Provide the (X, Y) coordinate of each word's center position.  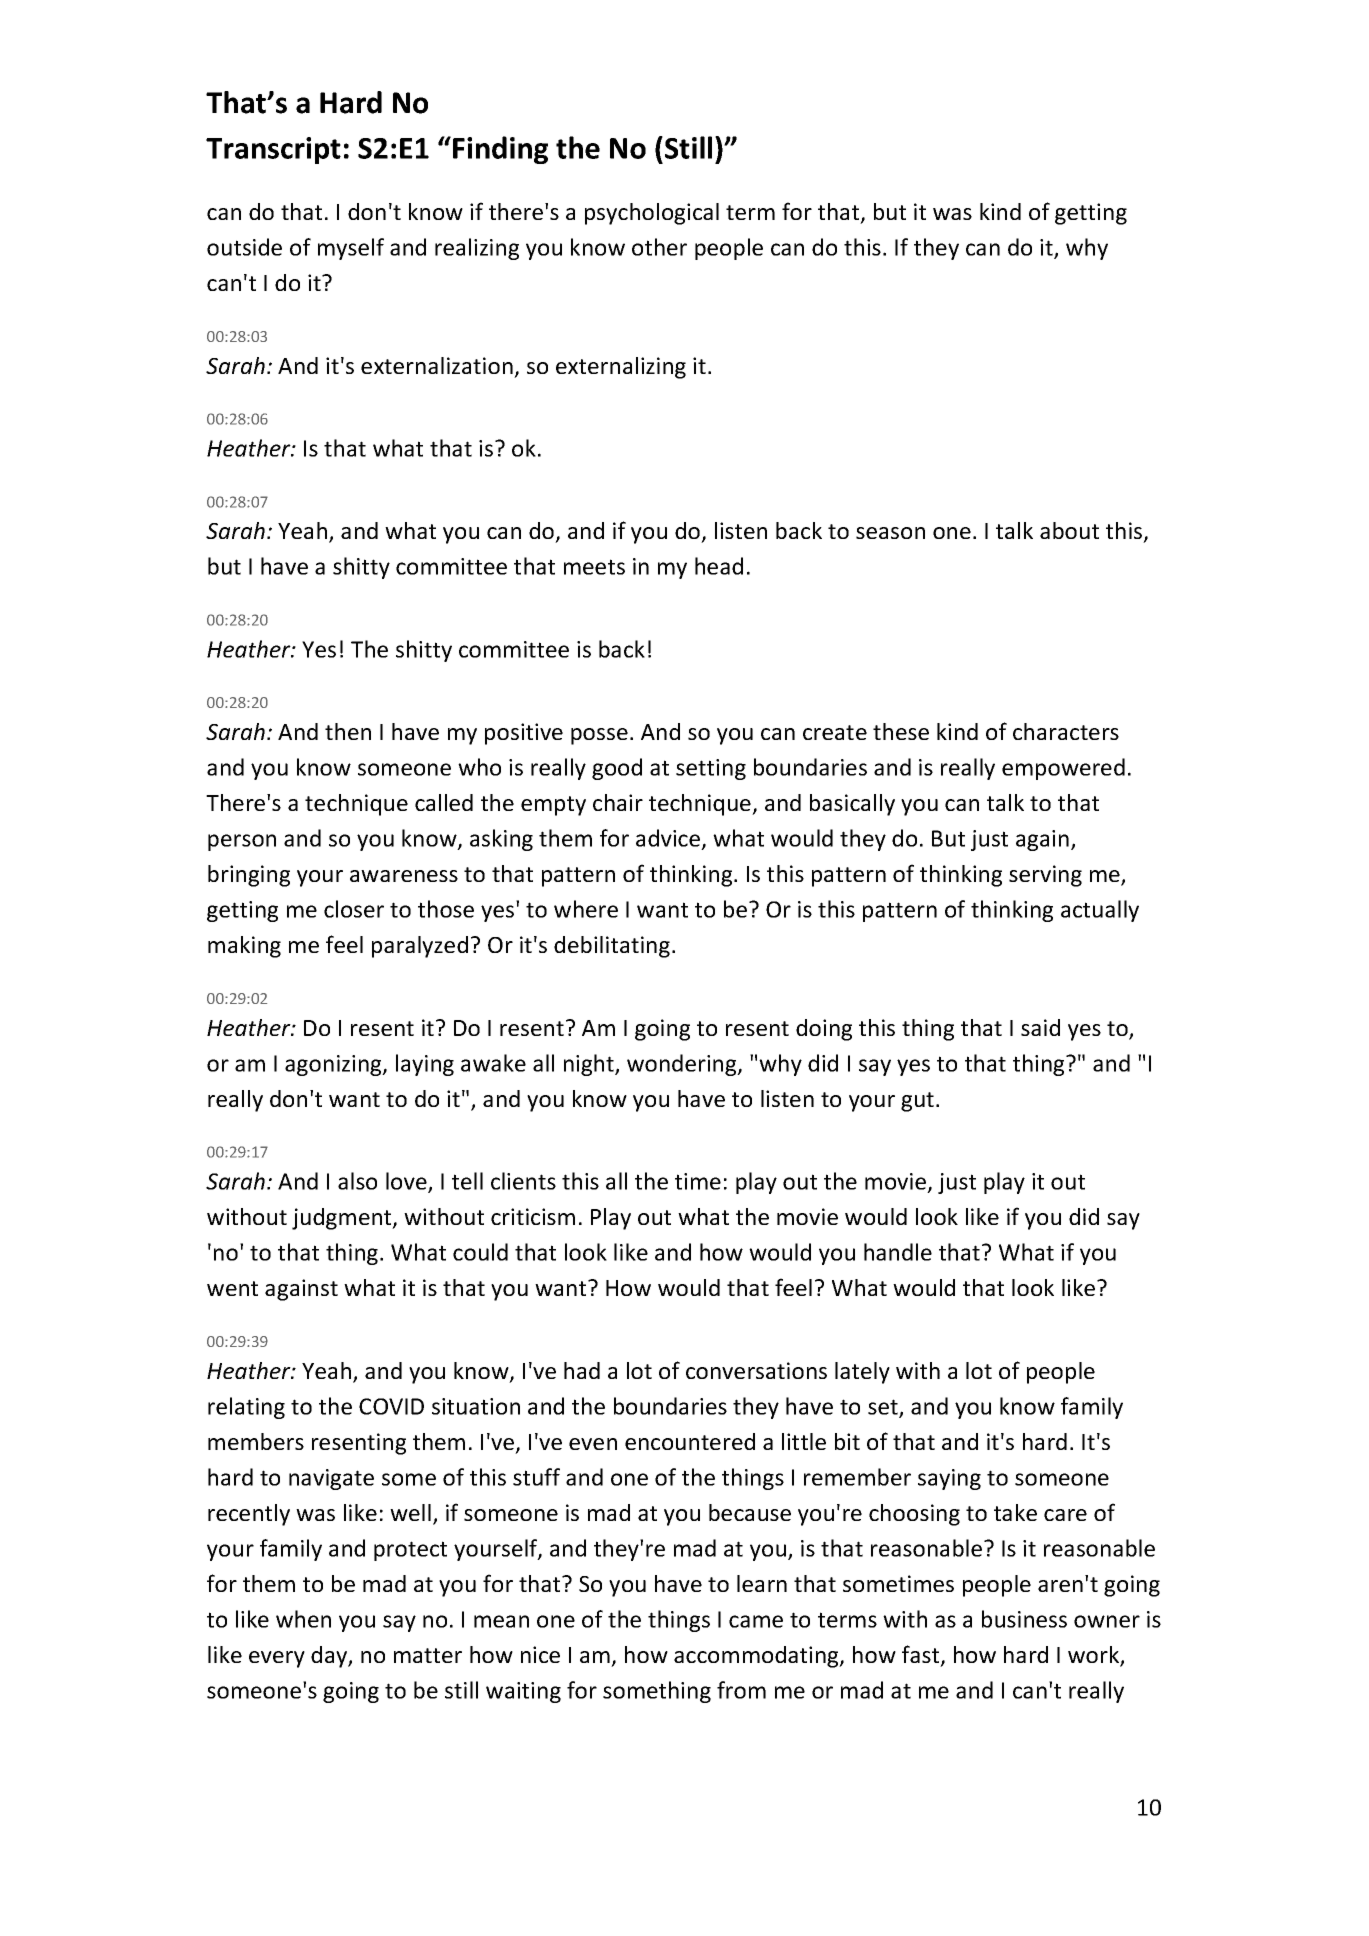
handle (898, 1252)
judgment (343, 1219)
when (303, 1619)
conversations (756, 1370)
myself (351, 249)
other (659, 247)
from (741, 1690)
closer (354, 909)
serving (1045, 876)
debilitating (612, 947)
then (348, 731)
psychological (652, 214)
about (1069, 530)
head (719, 566)
